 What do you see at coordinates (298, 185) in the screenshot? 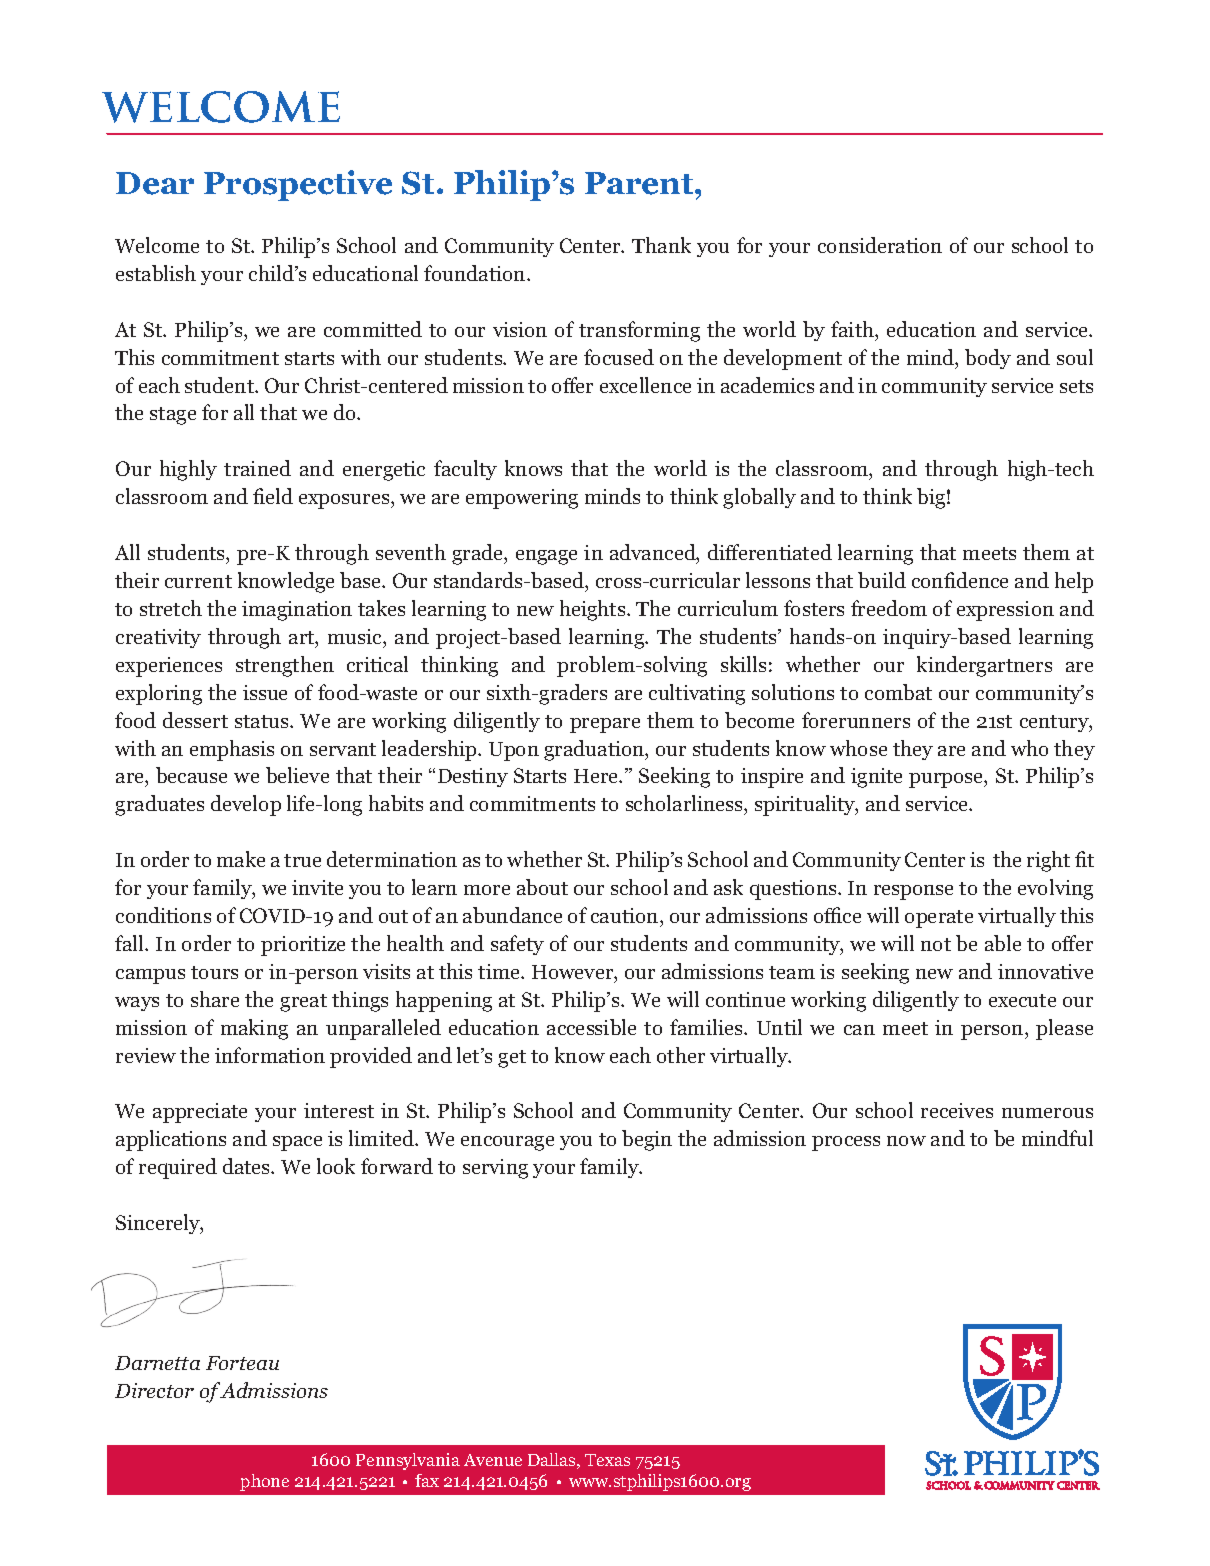
I see `Prospective` at bounding box center [298, 185].
